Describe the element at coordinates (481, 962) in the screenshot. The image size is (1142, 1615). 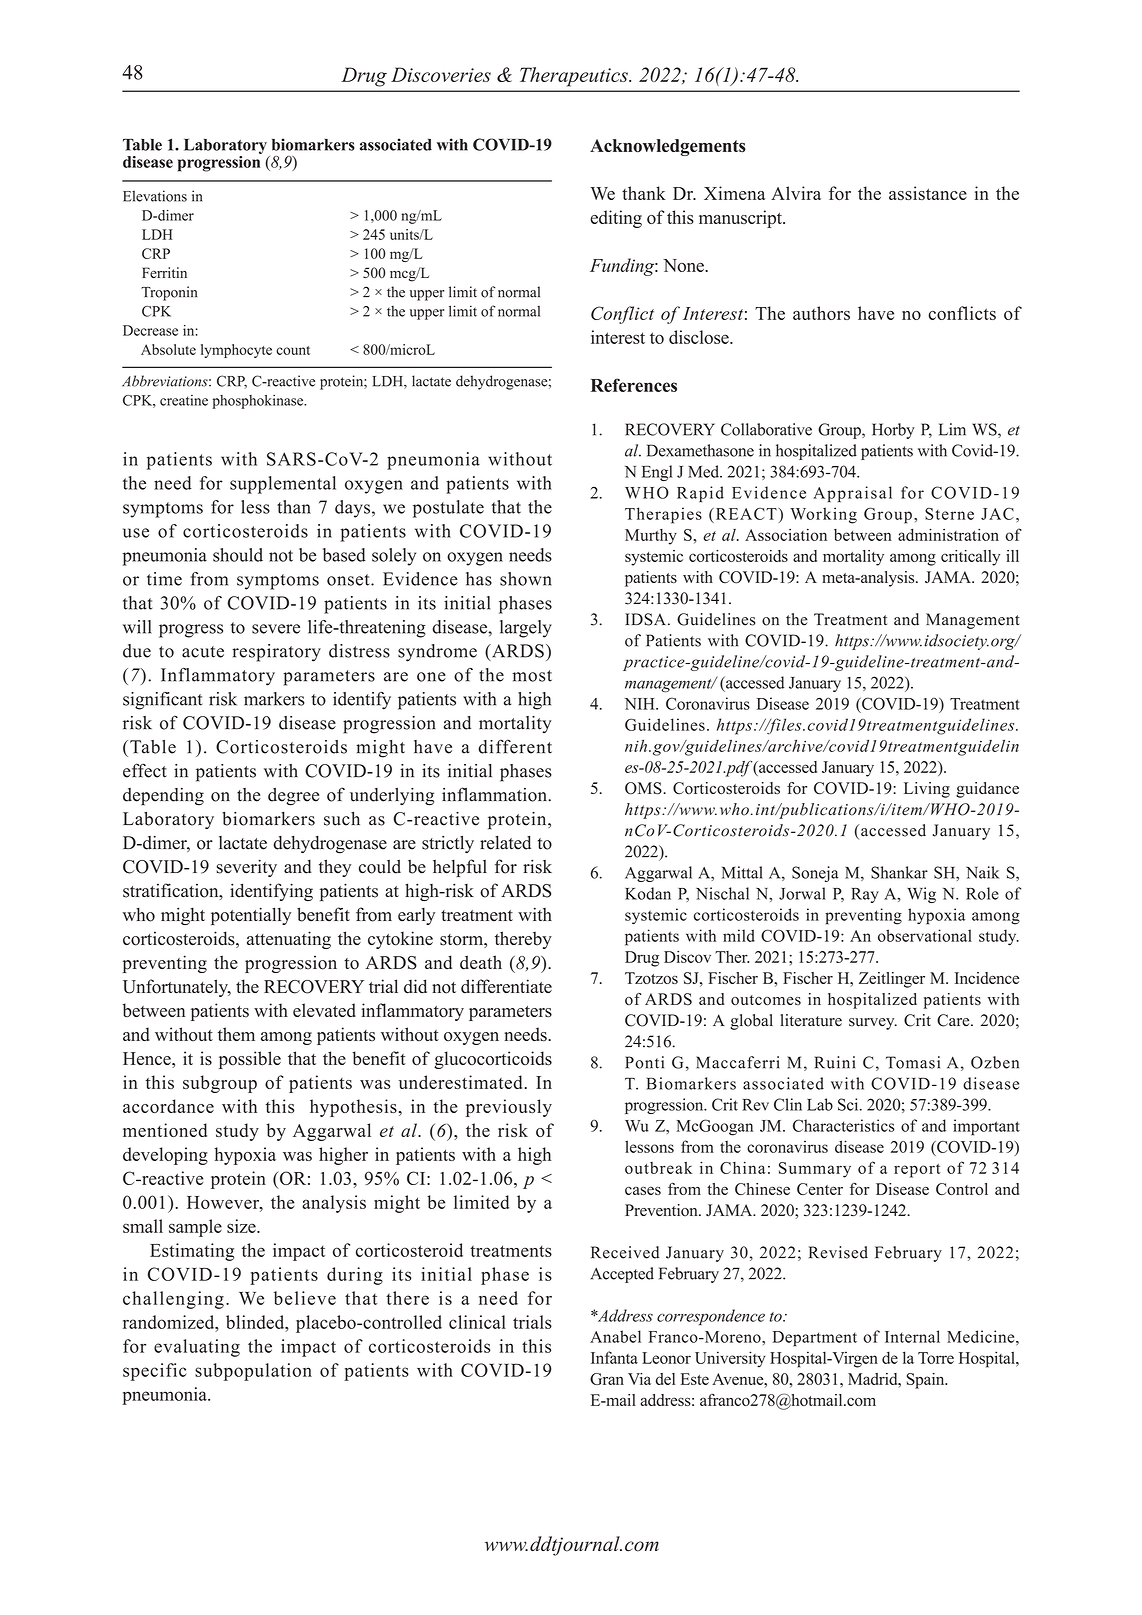
I see `death` at that location.
